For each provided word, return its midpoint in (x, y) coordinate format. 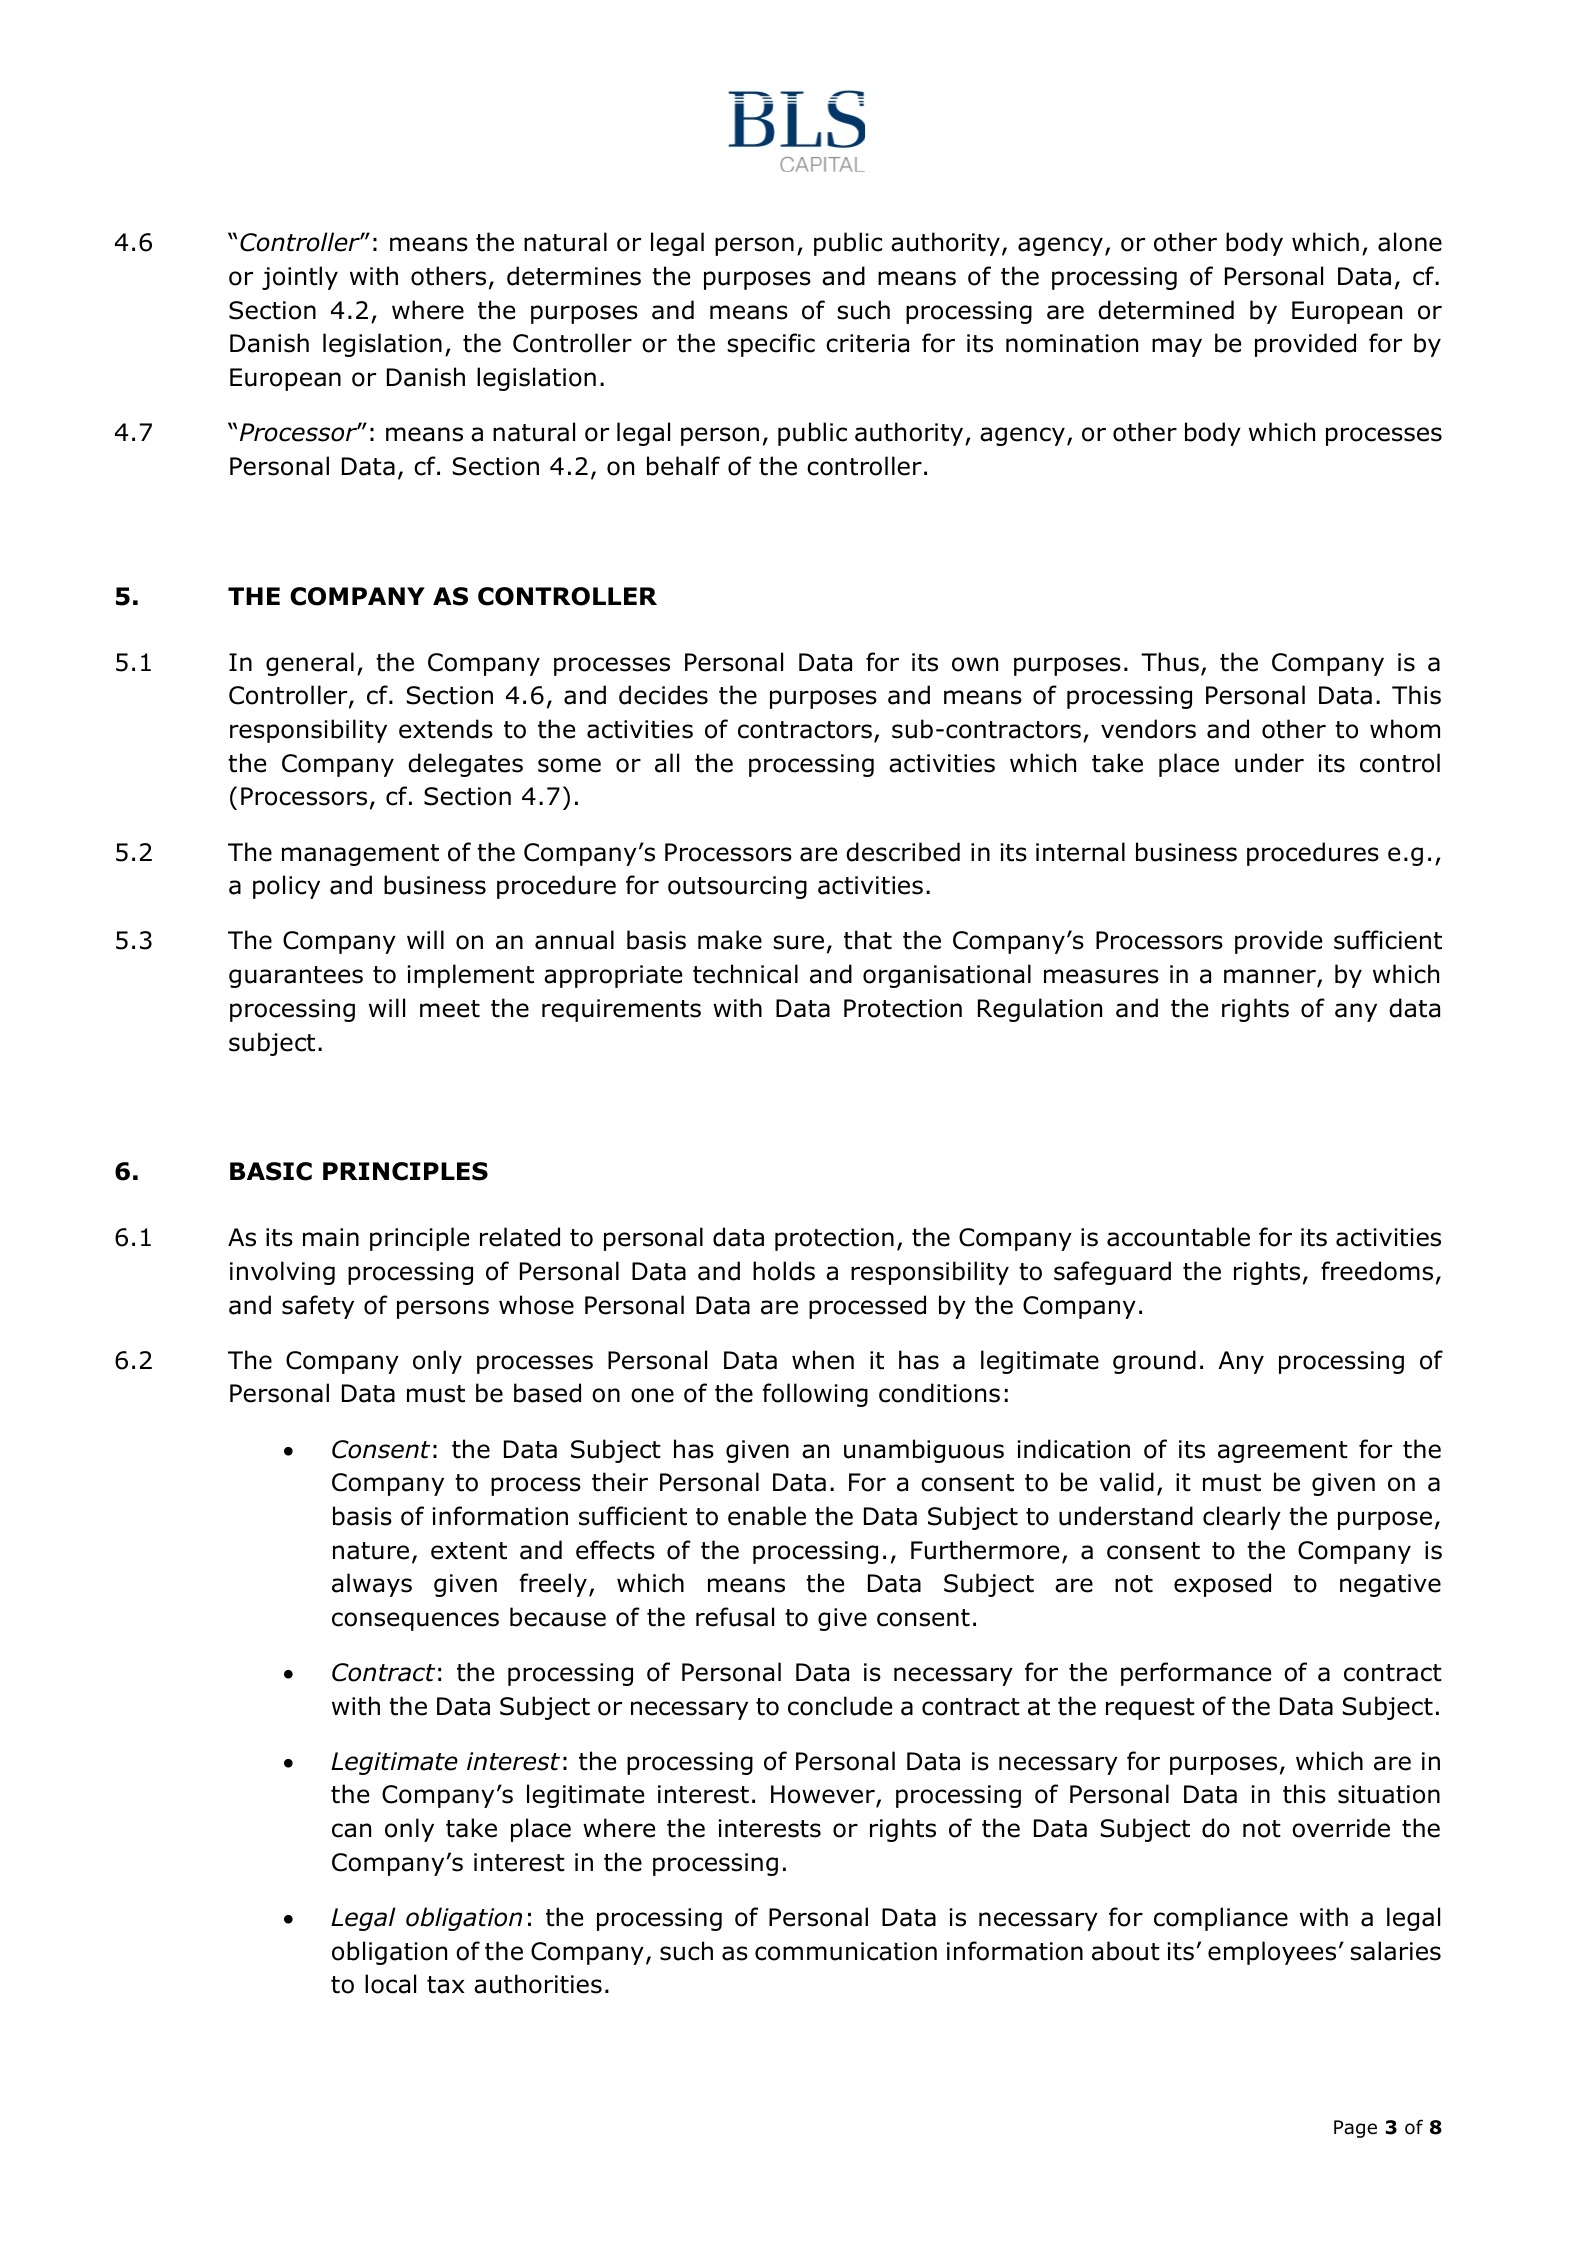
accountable (1178, 1237)
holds (784, 1271)
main (331, 1237)
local (390, 1984)
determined (1166, 310)
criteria (867, 343)
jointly (300, 278)
